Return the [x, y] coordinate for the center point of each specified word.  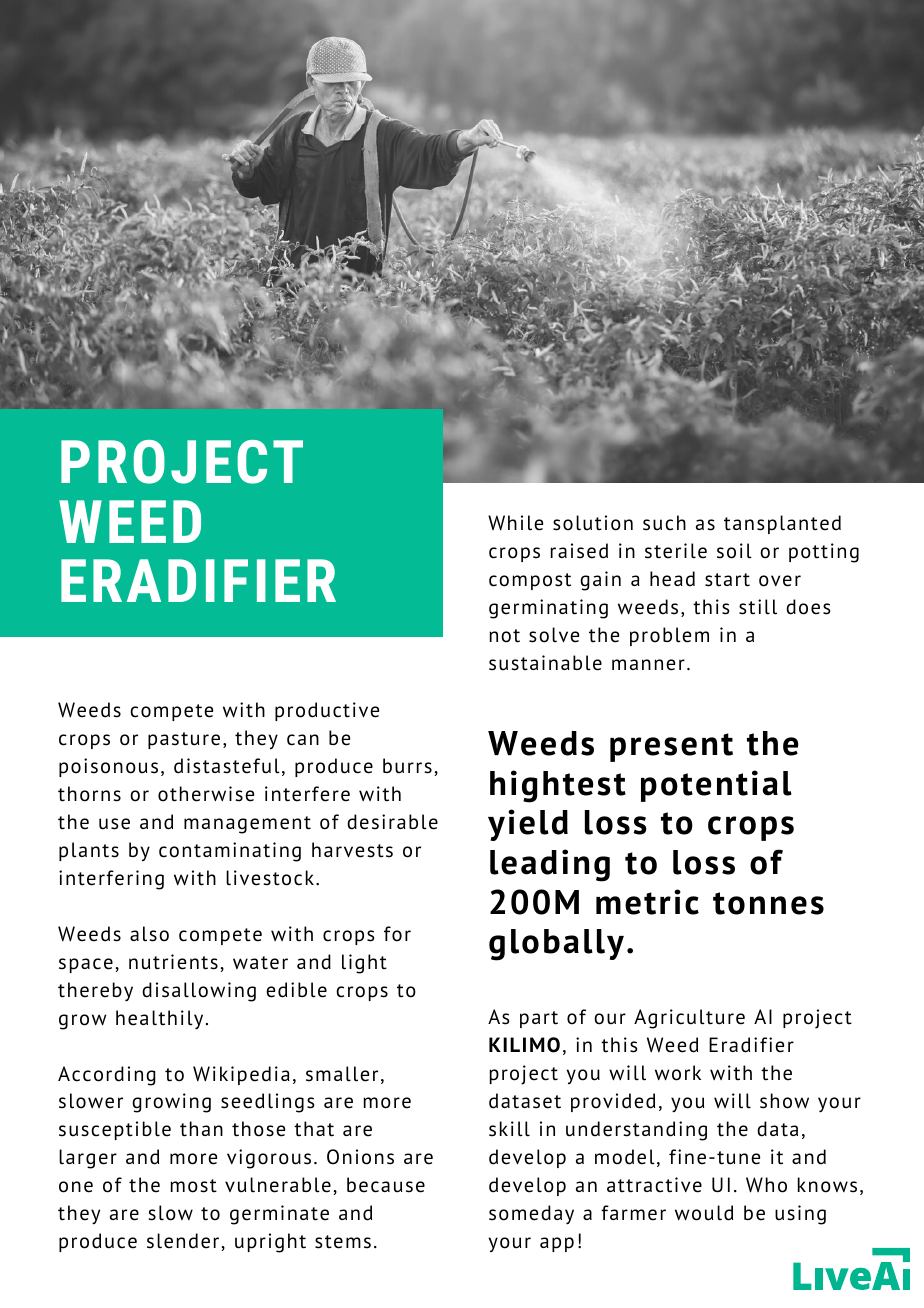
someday [531, 1214]
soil [734, 551]
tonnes [768, 903]
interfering [111, 880]
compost [530, 581]
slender [183, 1241]
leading [550, 865]
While [515, 523]
